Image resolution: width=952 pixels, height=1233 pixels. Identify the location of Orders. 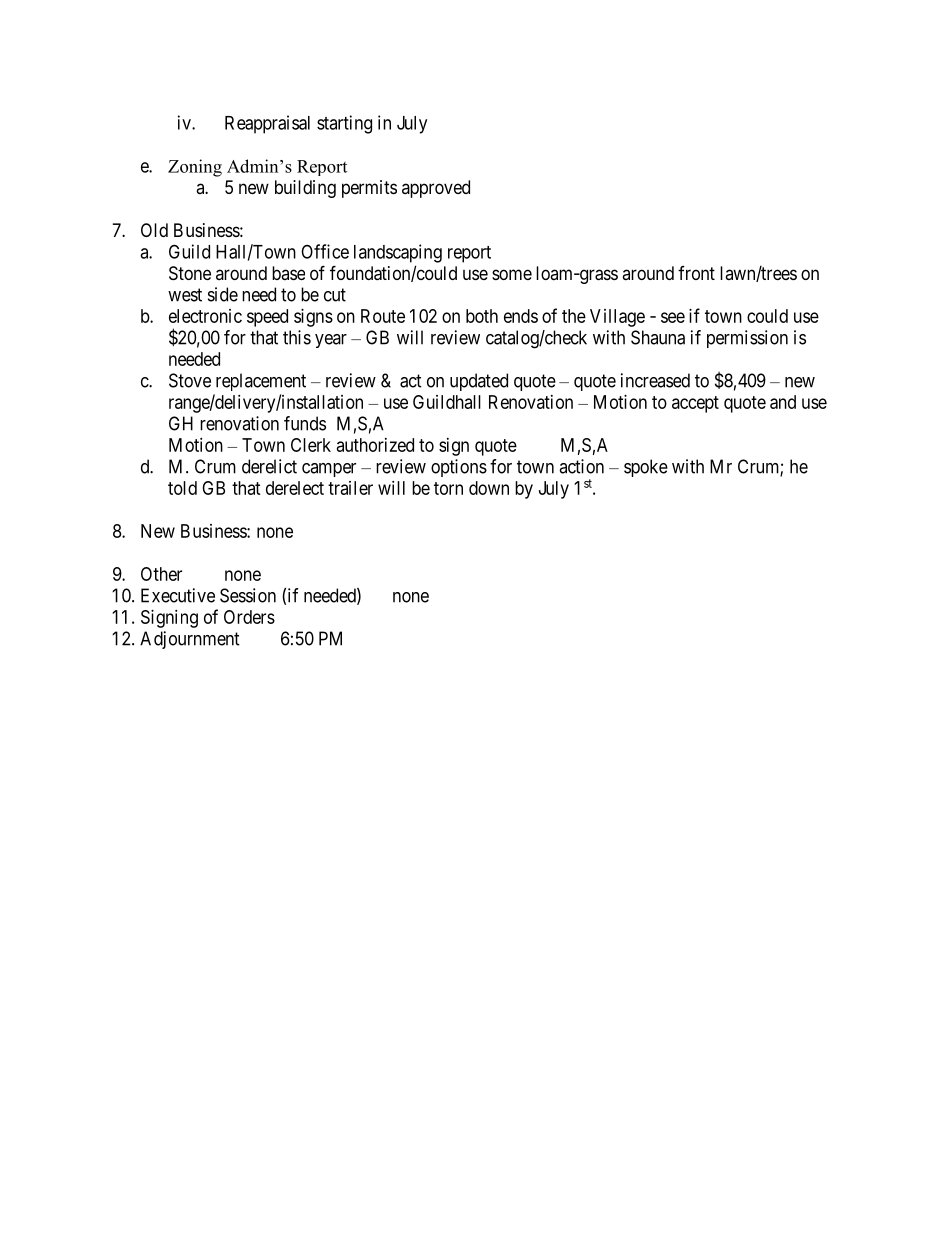
(249, 617).
